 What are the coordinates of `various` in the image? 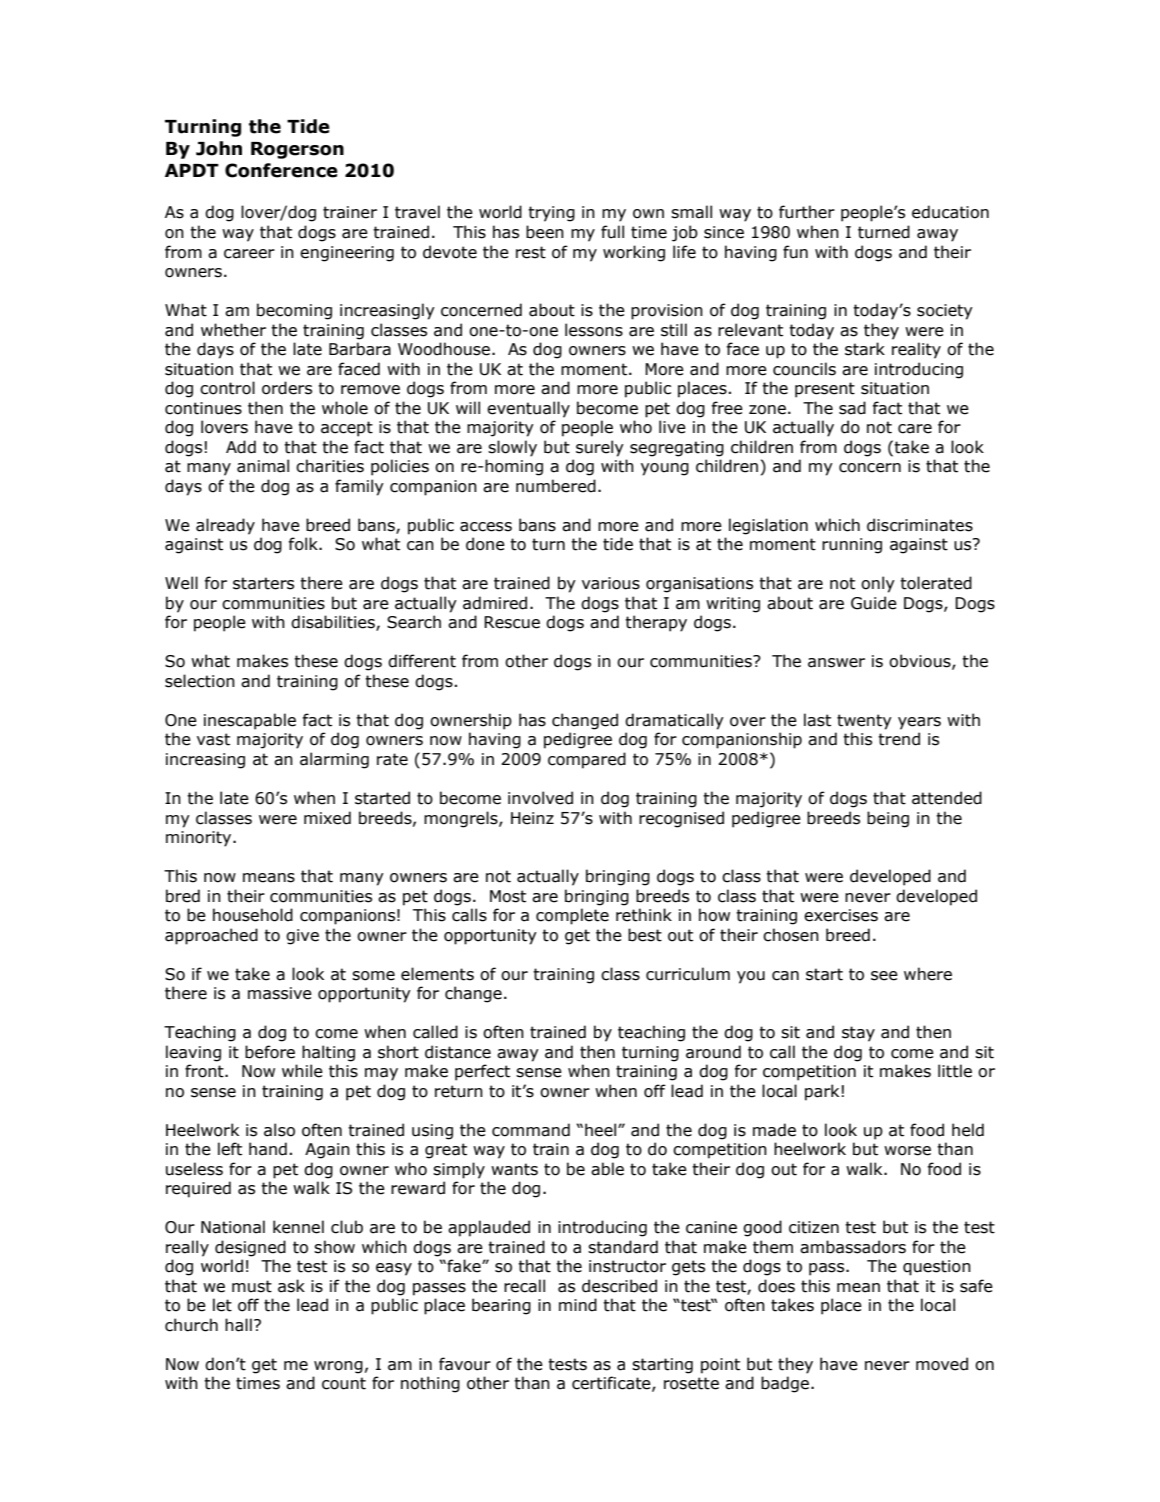 It's located at (611, 583).
